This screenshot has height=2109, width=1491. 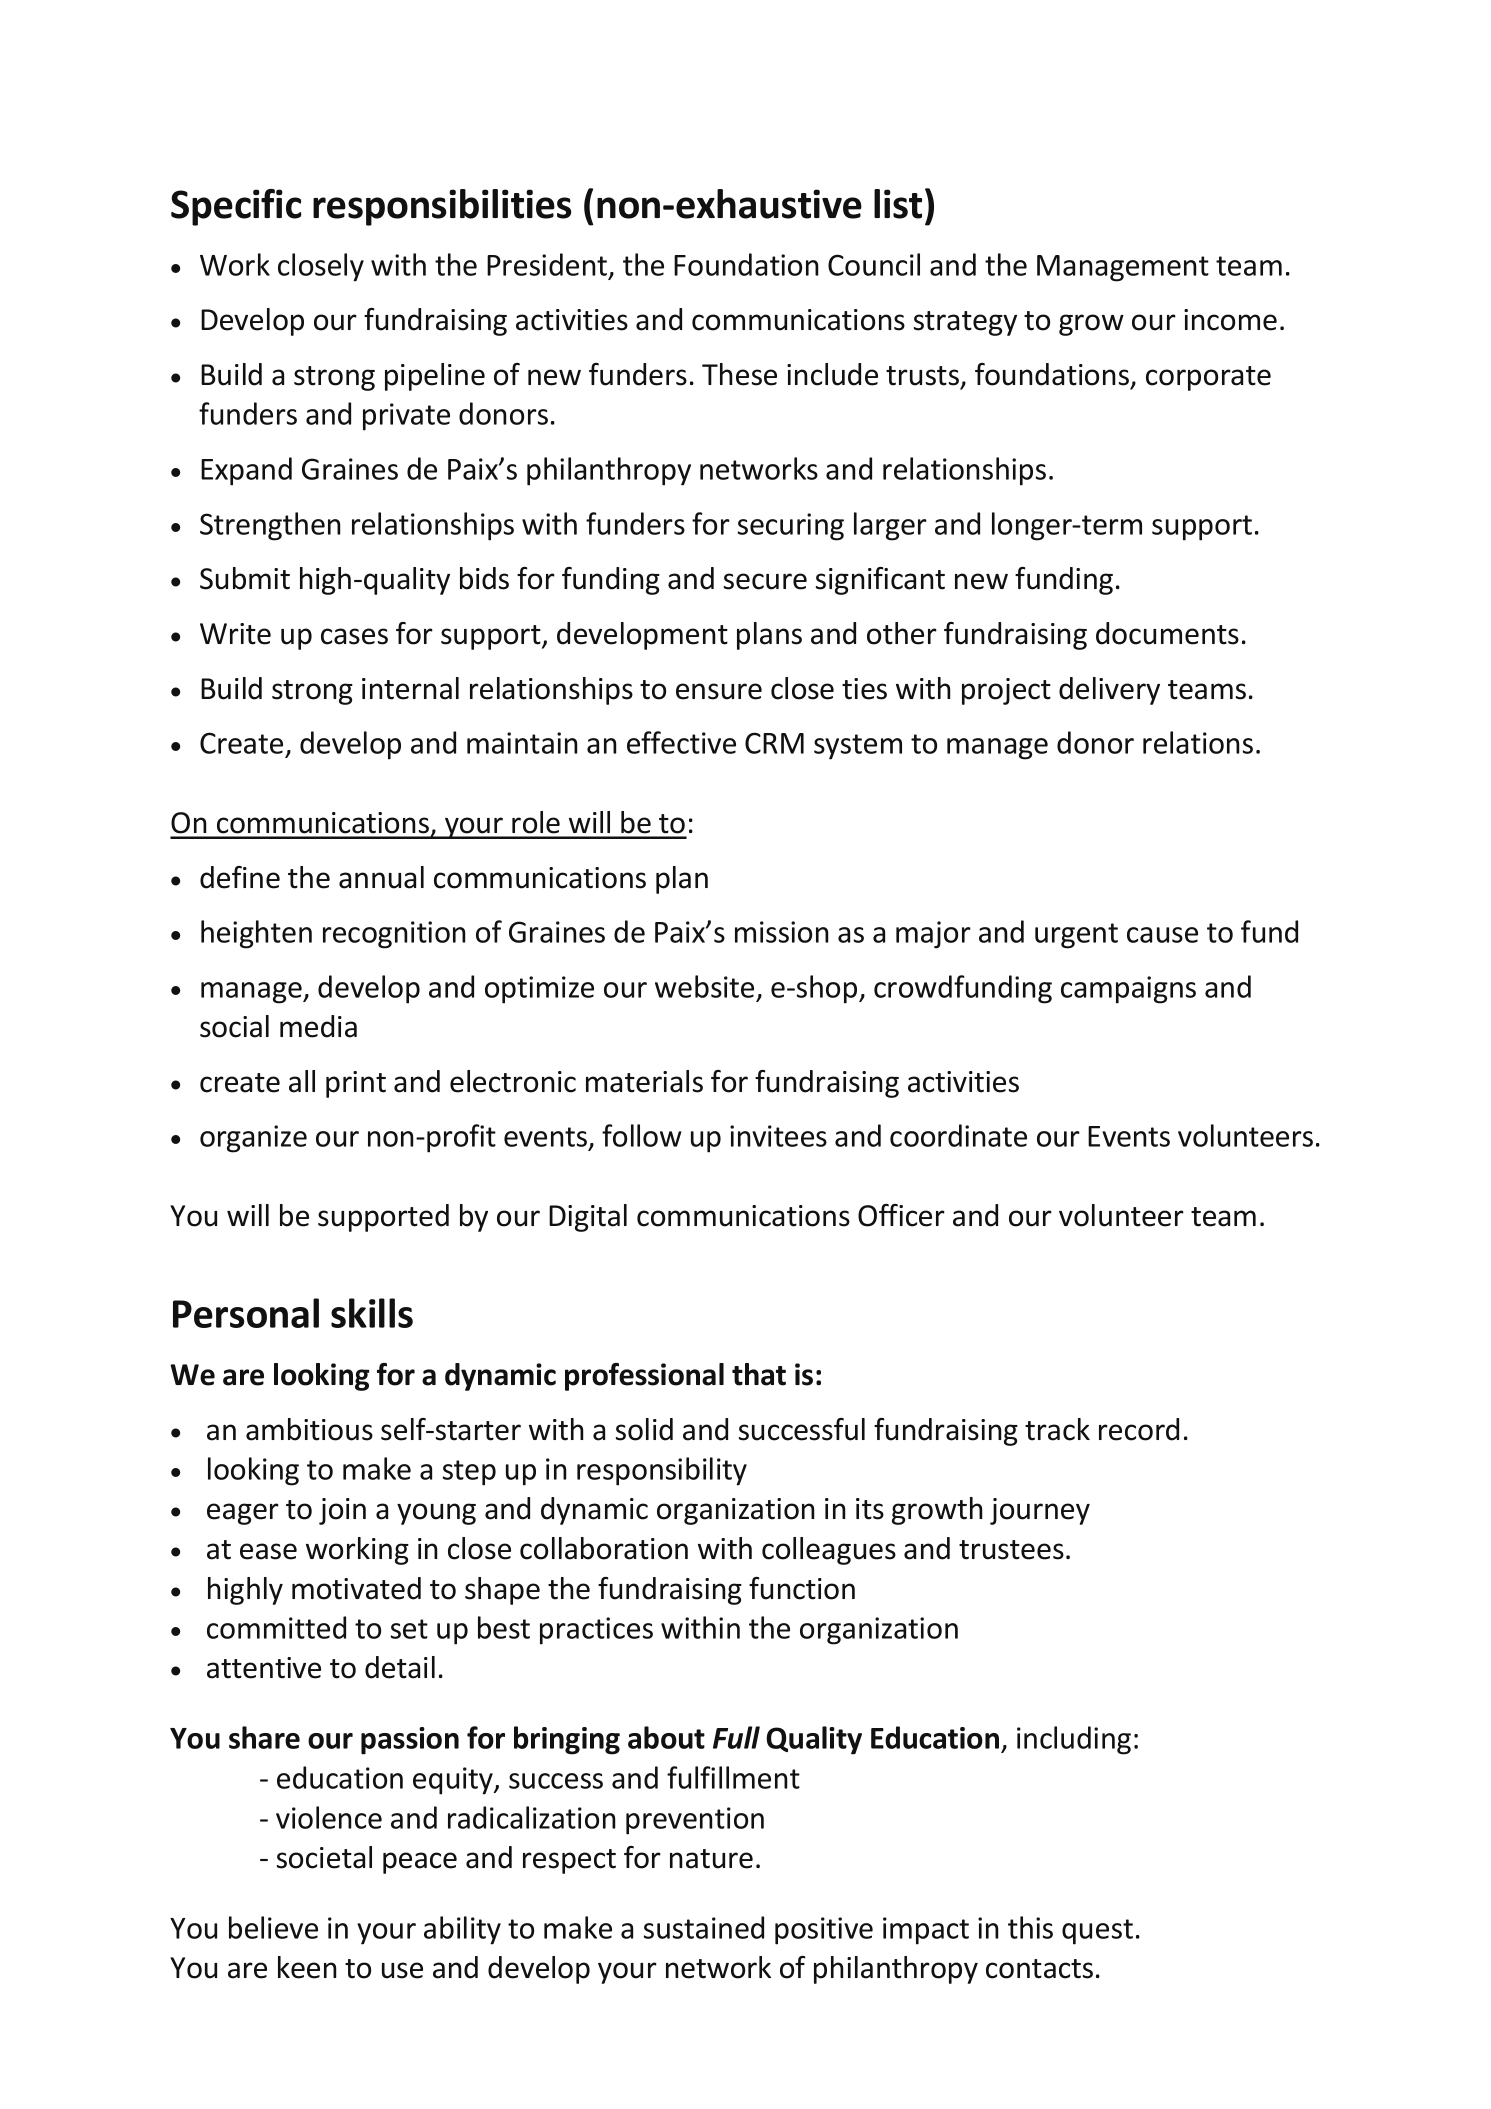 I want to click on join, so click(x=342, y=1511).
